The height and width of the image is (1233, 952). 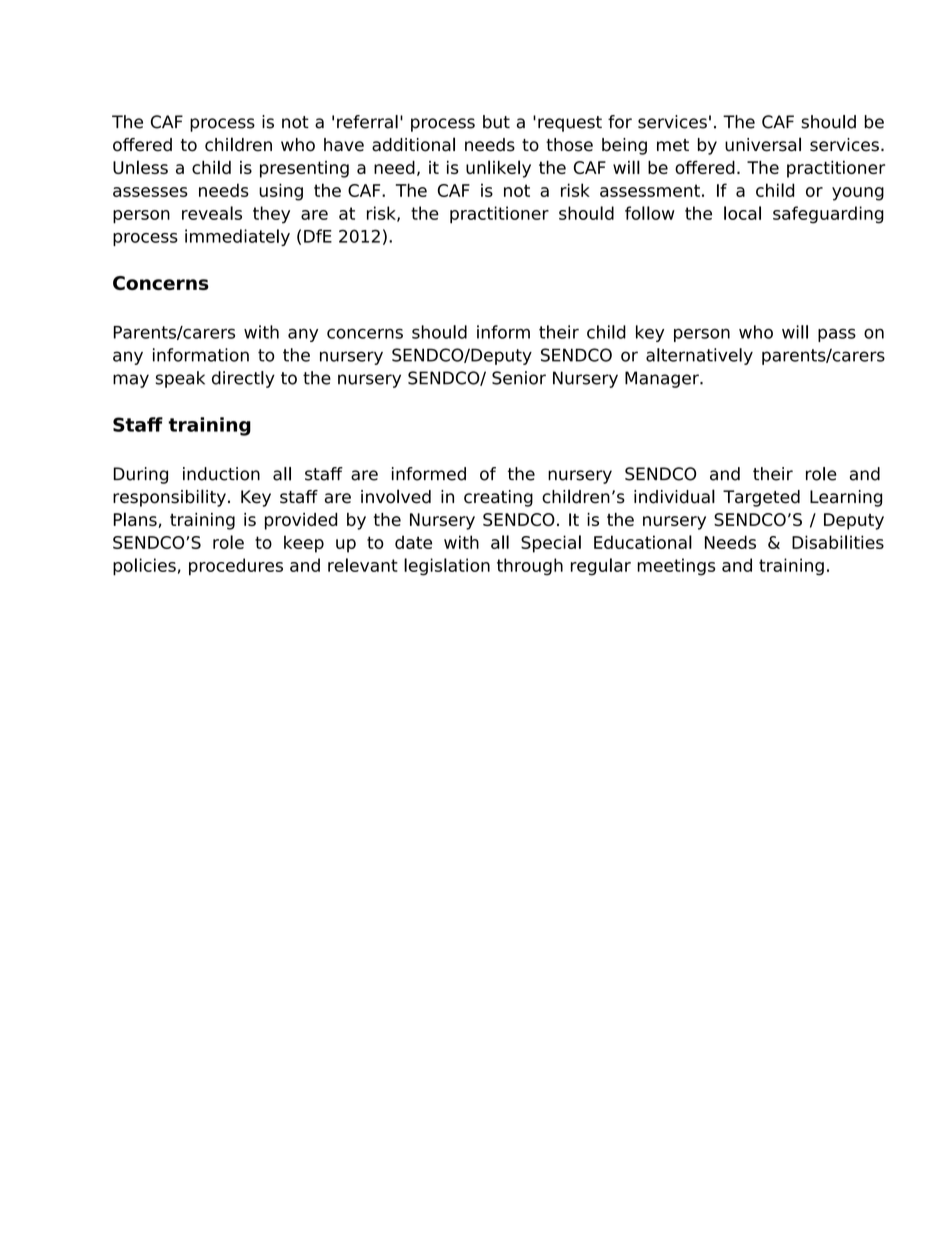 What do you see at coordinates (236, 567) in the image?
I see `procedures` at bounding box center [236, 567].
